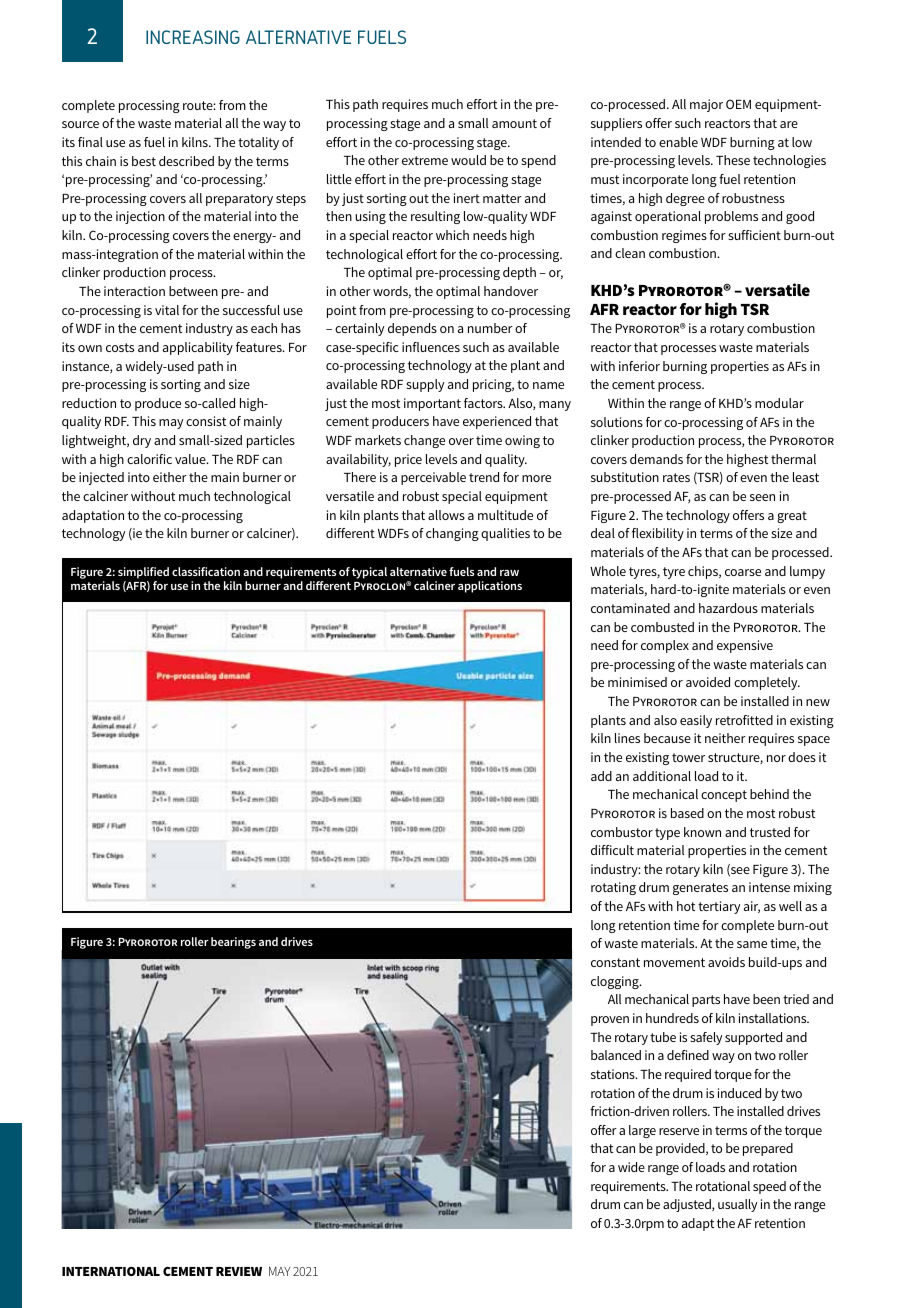 This page has width=924, height=1308. What do you see at coordinates (514, 123) in the page?
I see `amount` at bounding box center [514, 123].
